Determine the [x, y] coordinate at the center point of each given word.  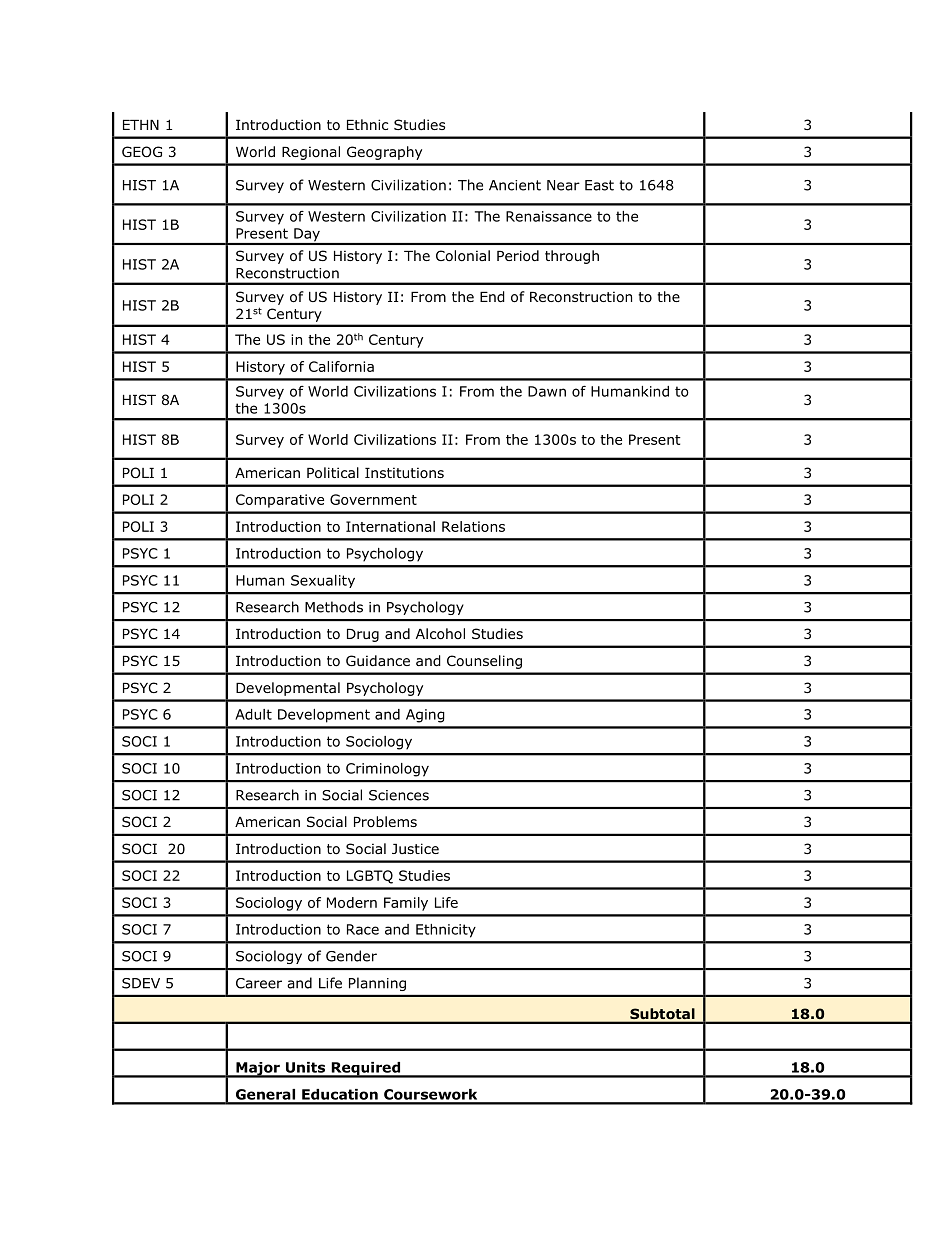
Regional [311, 153]
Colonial [463, 256]
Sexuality [323, 581]
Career [259, 983]
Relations [473, 526]
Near [563, 185]
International [390, 526]
